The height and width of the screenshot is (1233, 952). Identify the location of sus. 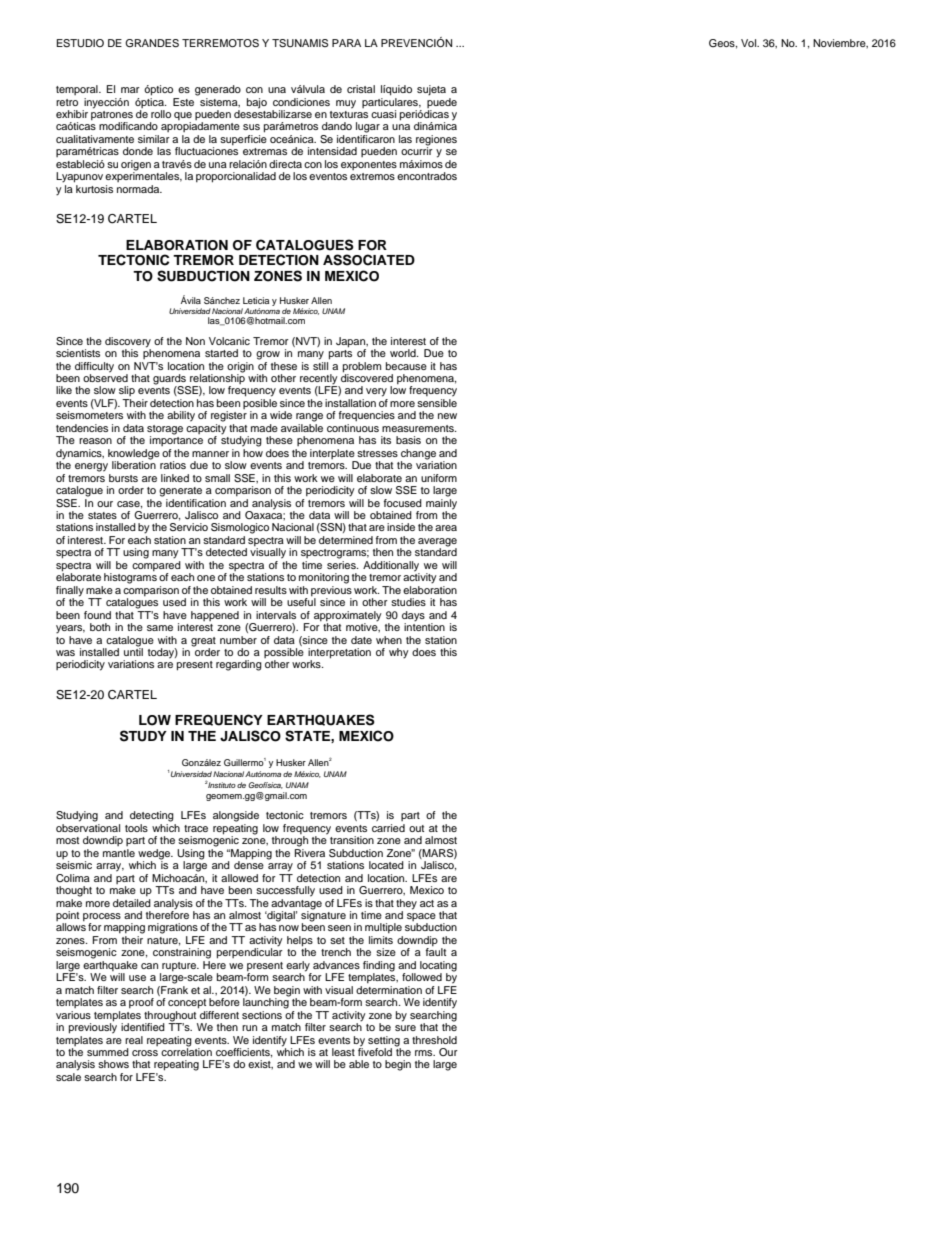
(251, 127).
